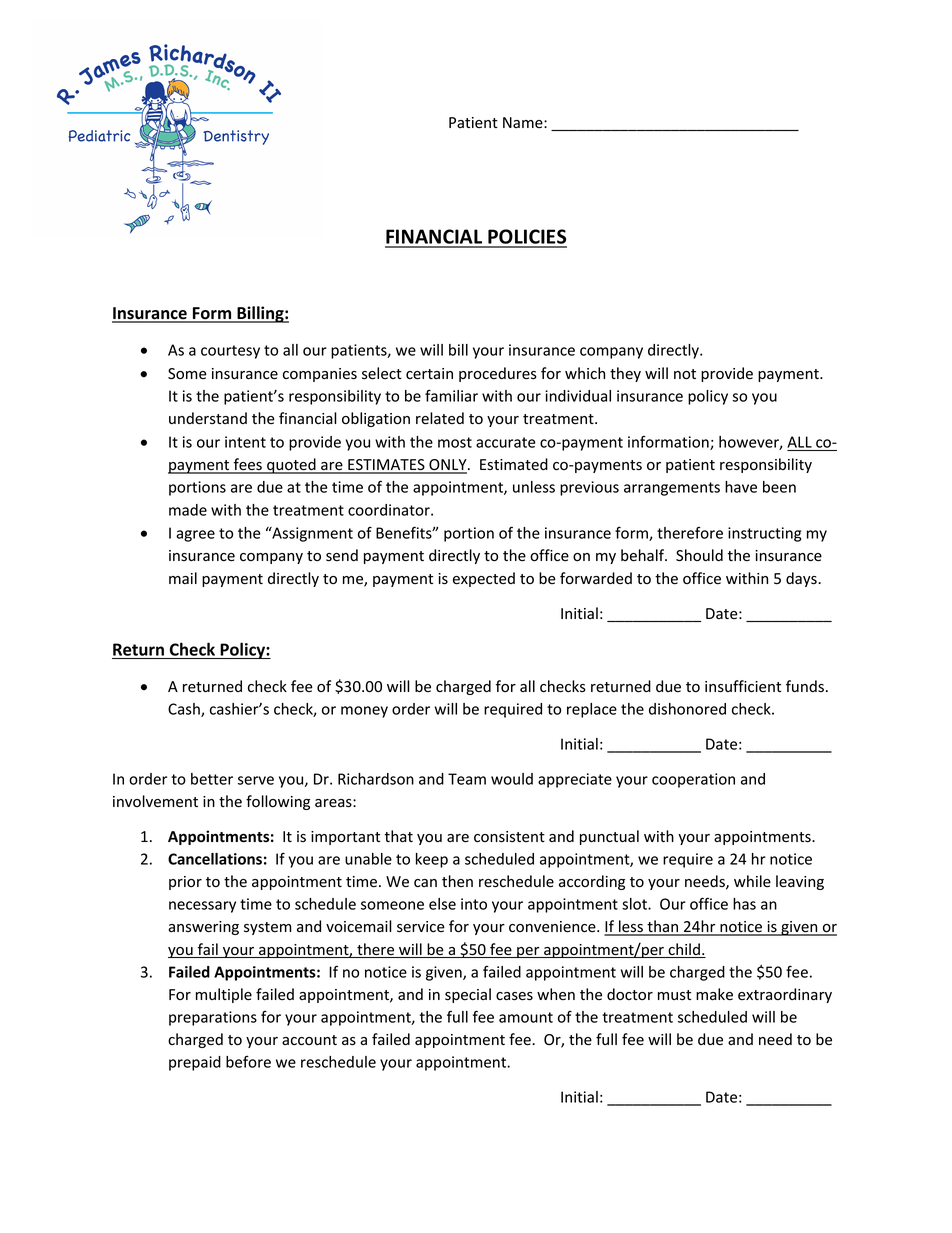  Describe the element at coordinates (195, 536) in the image. I see `agree` at that location.
